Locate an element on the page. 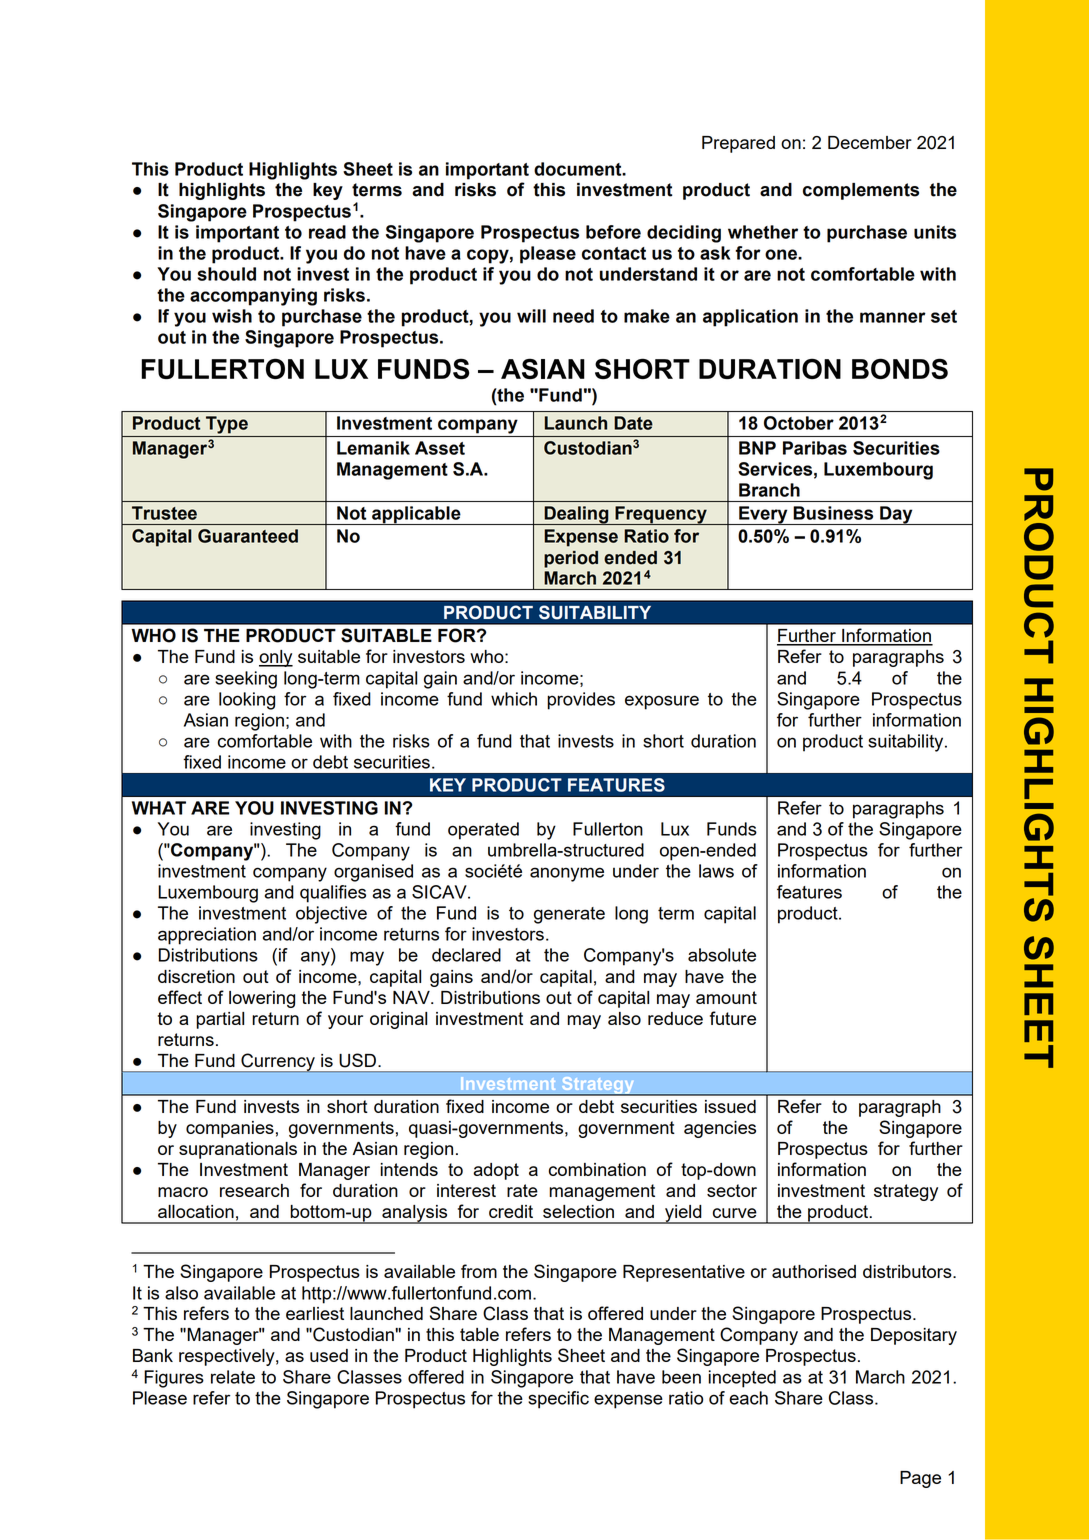 This page has width=1089, height=1540. read is located at coordinates (327, 232).
